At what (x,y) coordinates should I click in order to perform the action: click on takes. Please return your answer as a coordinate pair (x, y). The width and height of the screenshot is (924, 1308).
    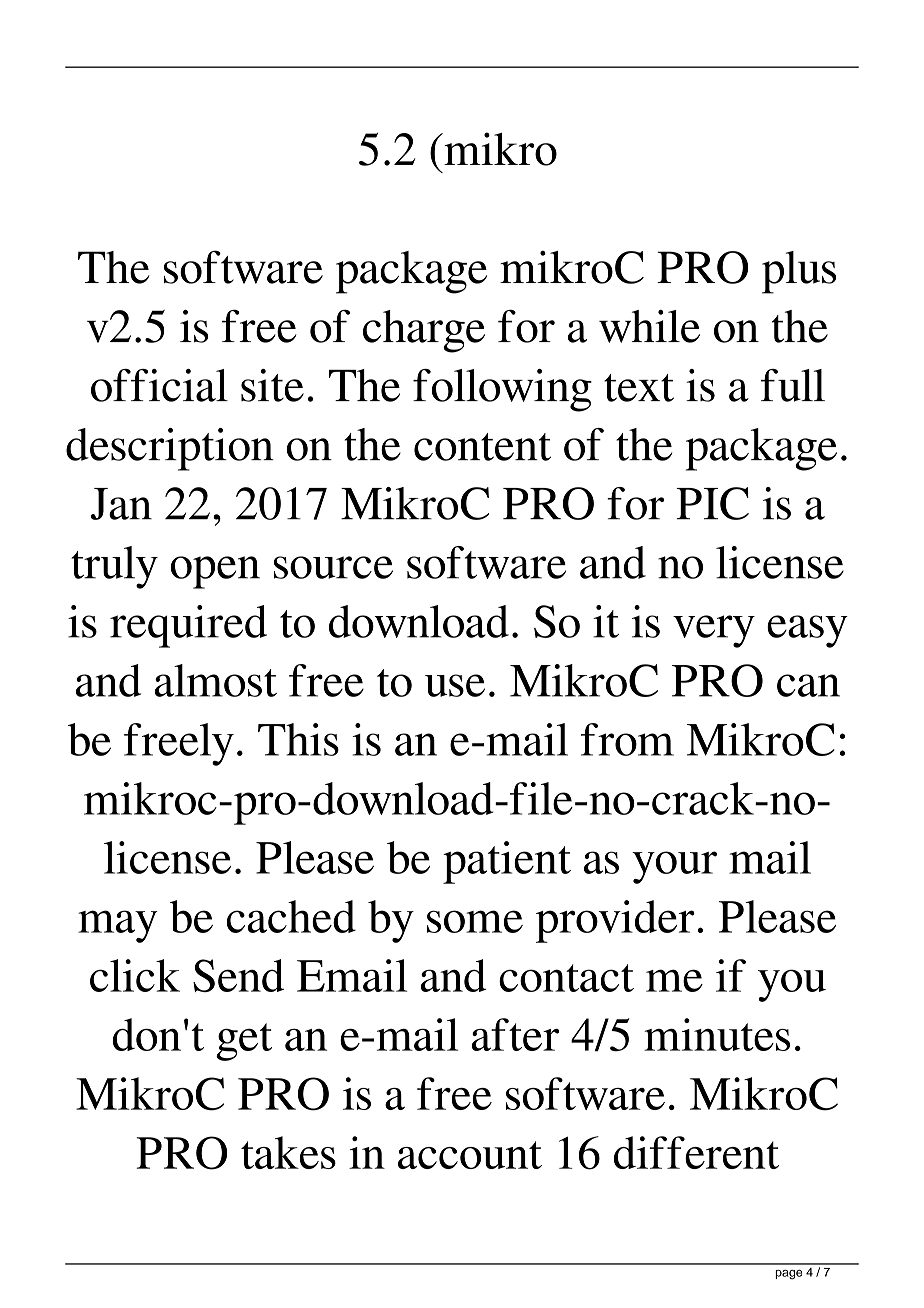
    Looking at the image, I should click on (288, 1152).
